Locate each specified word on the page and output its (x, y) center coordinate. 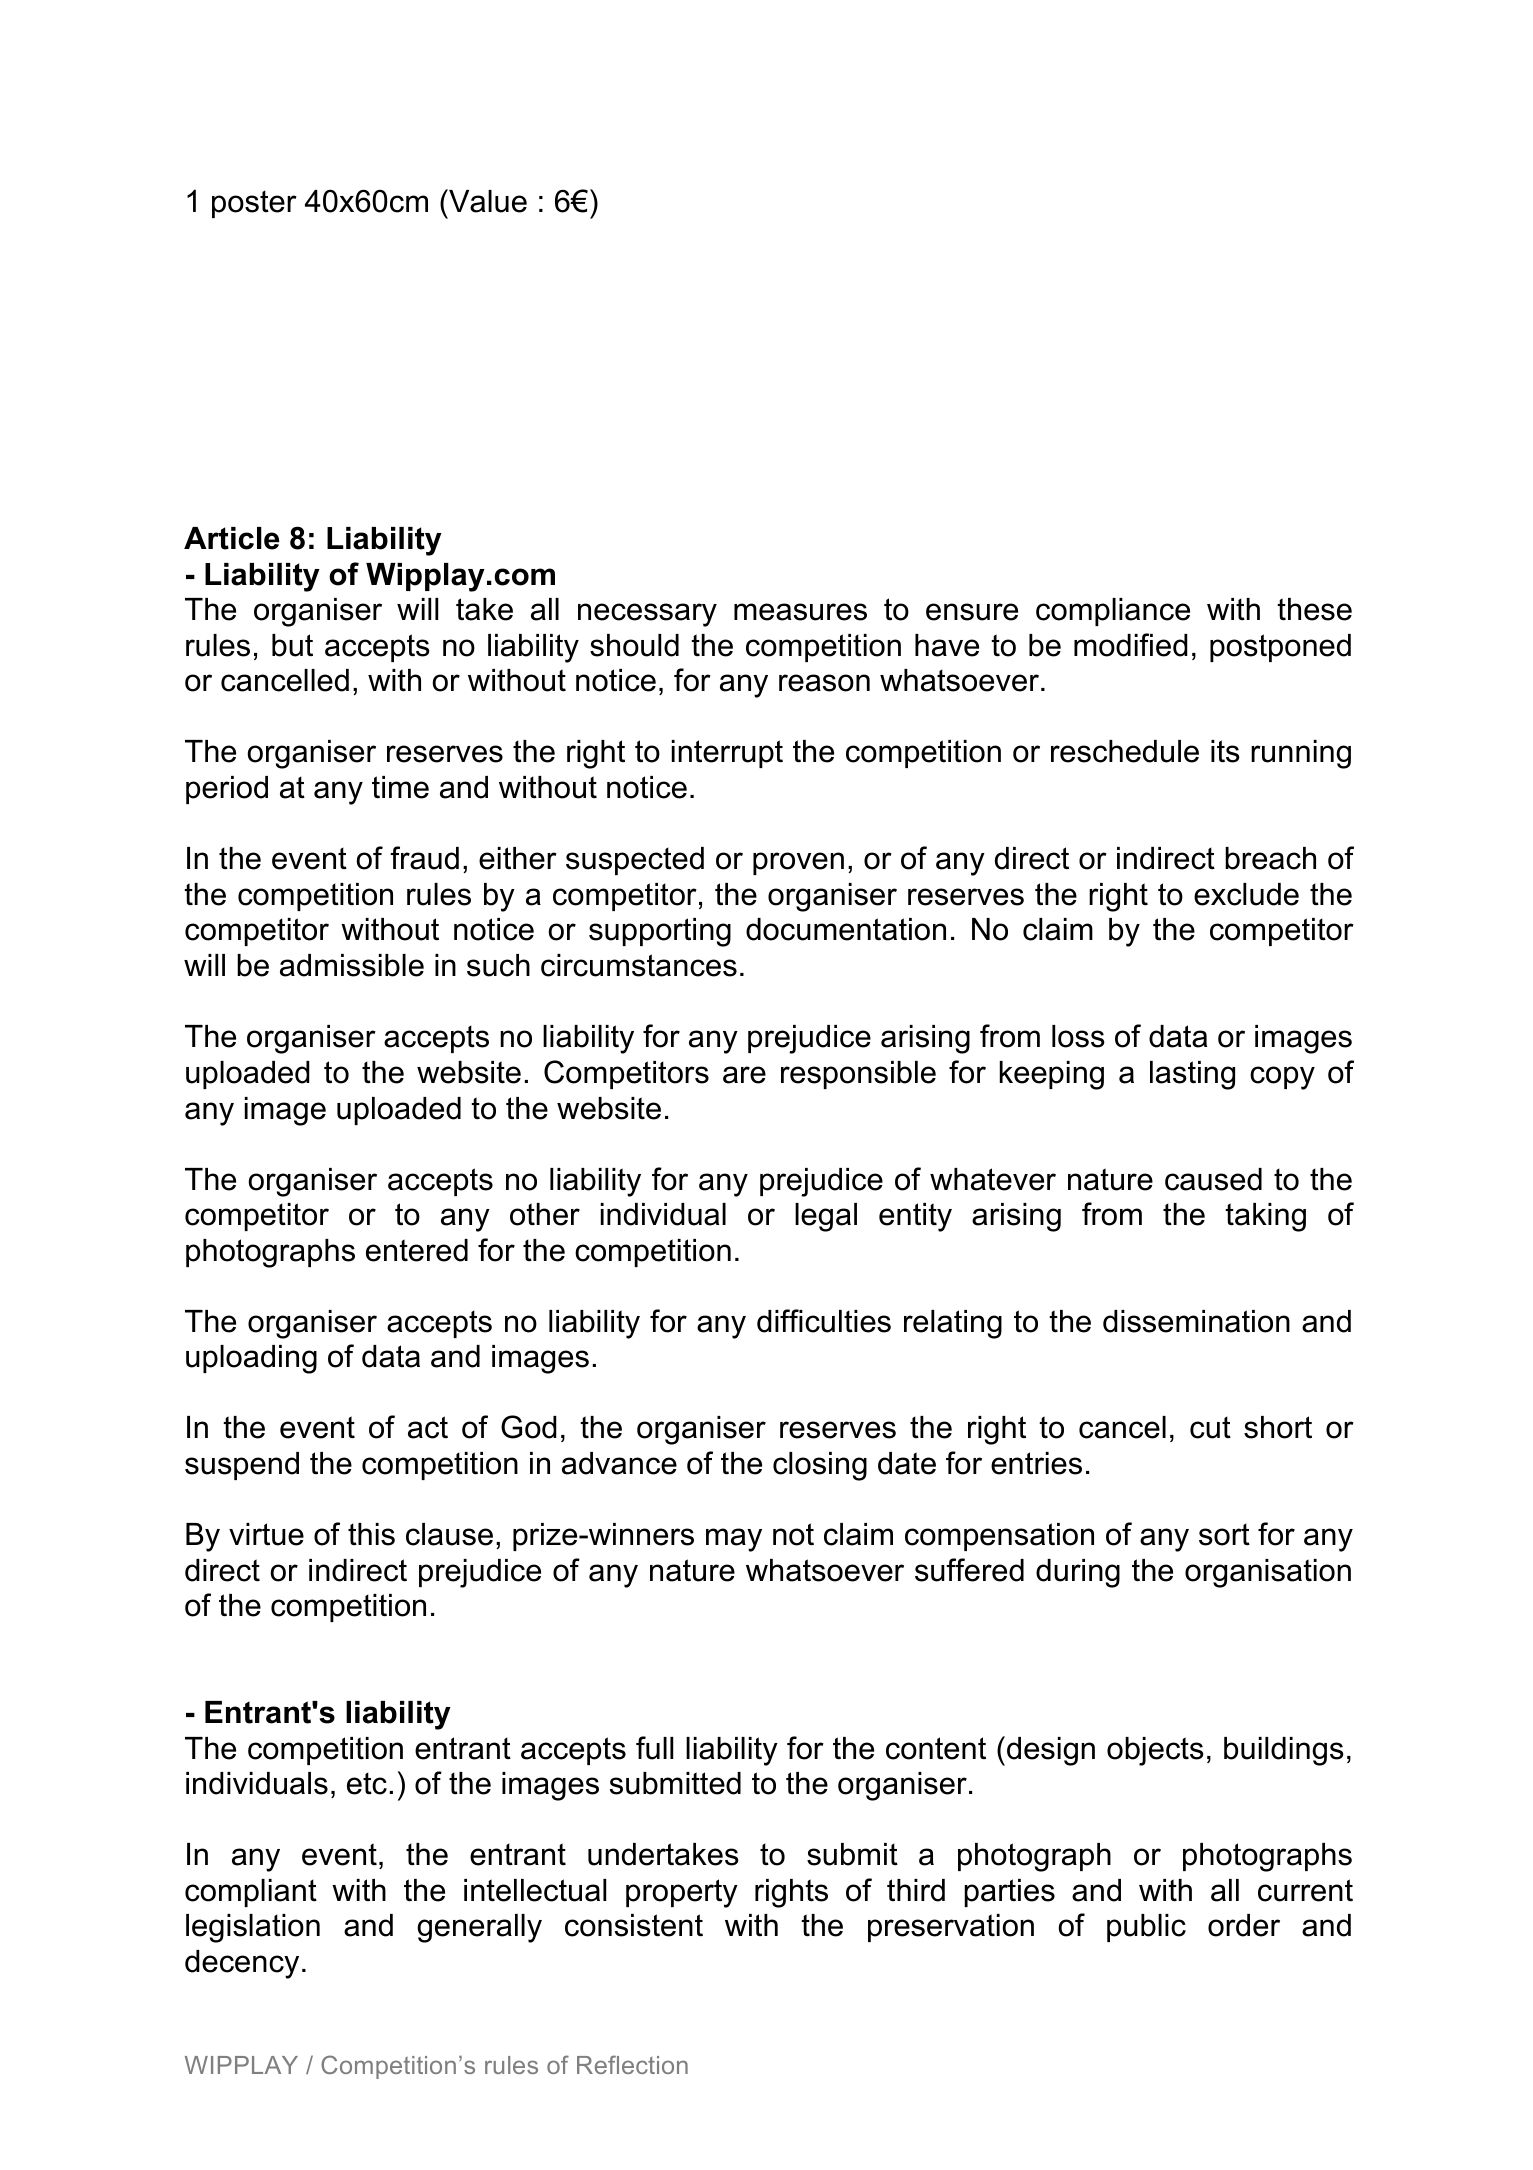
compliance (1113, 612)
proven (798, 863)
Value (487, 201)
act (428, 1427)
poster (254, 204)
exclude (1246, 894)
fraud (424, 858)
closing (820, 1466)
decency (242, 1964)
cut (1210, 1427)
